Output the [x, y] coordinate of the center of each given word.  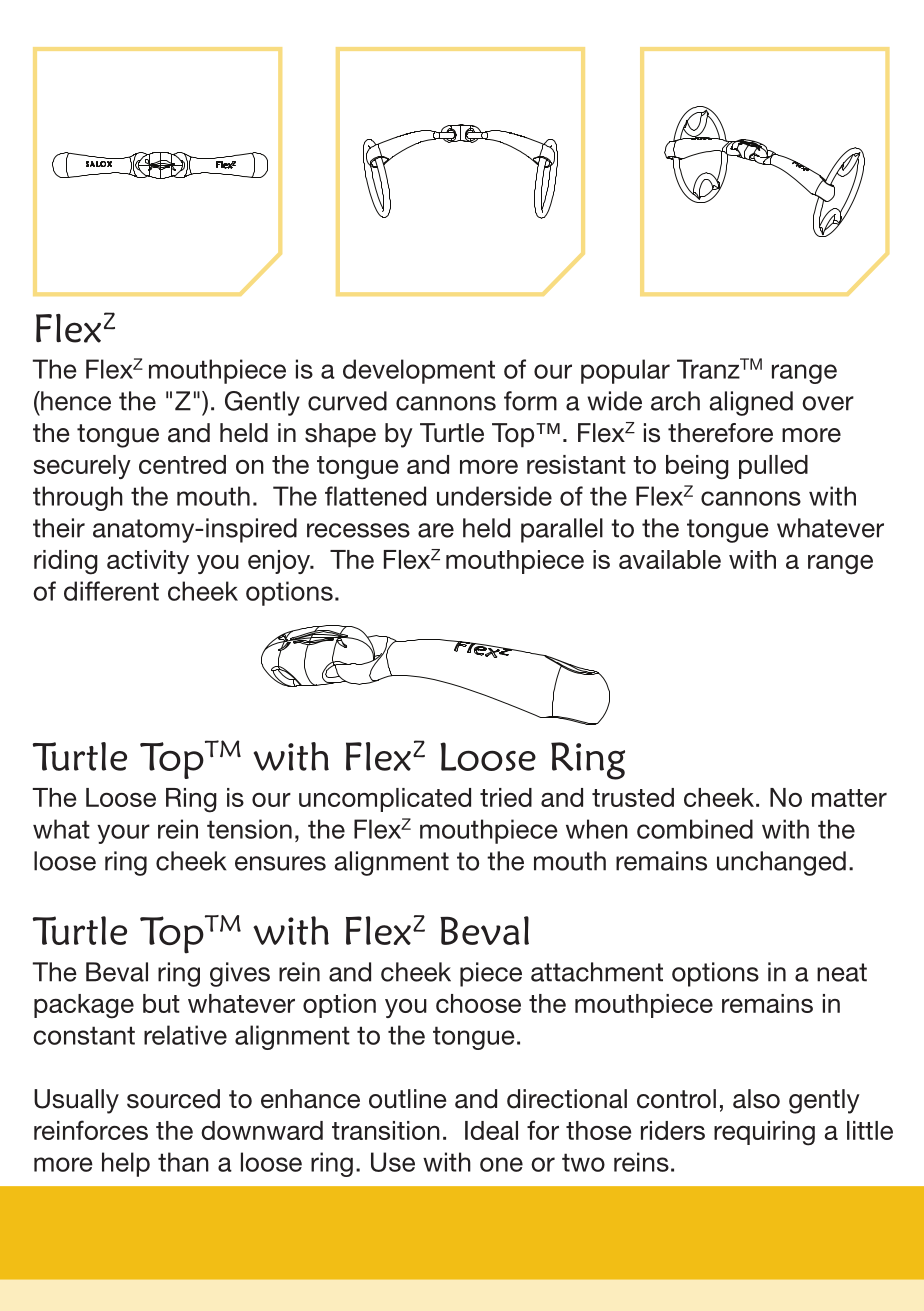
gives [240, 974]
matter [849, 798]
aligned [751, 403]
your [123, 834]
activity [148, 562]
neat [842, 972]
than [183, 1162]
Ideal [491, 1130]
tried [506, 797]
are [436, 530]
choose [478, 1003]
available [670, 559]
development [419, 371]
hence [75, 401]
